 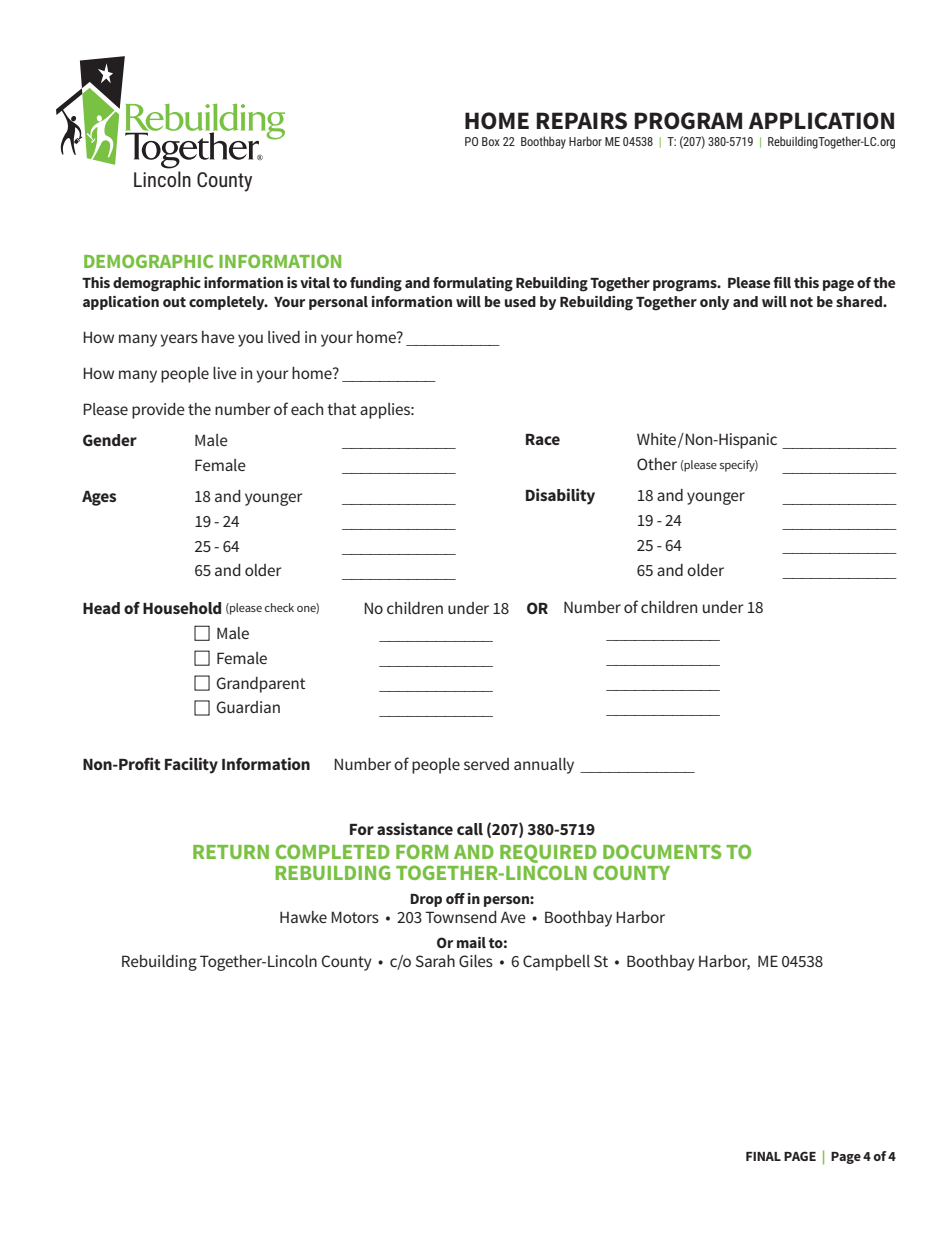 What do you see at coordinates (491, 141) in the screenshot?
I see `Box` at bounding box center [491, 141].
